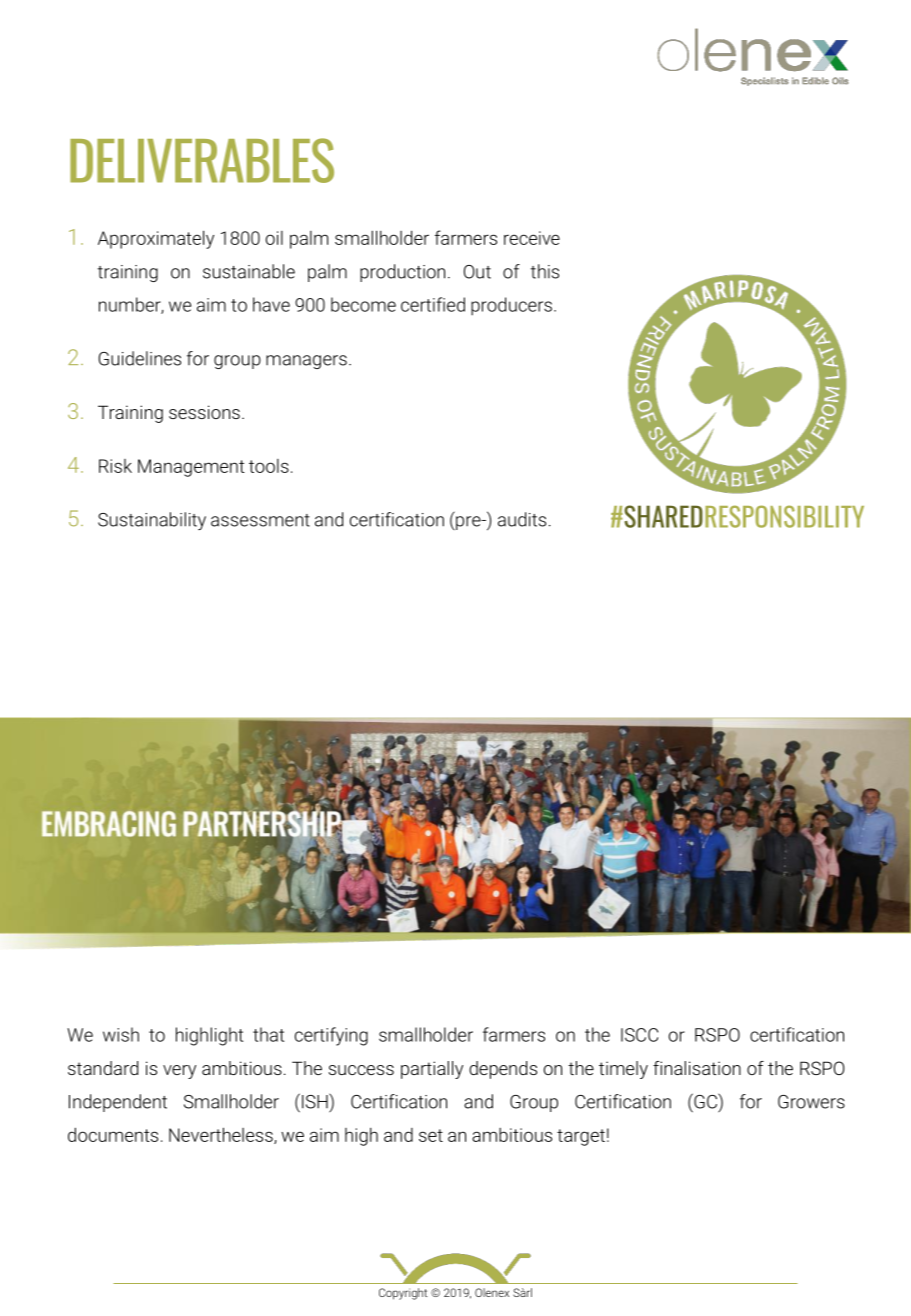 The height and width of the document is (1316, 911). What do you see at coordinates (532, 238) in the document?
I see `receive` at bounding box center [532, 238].
